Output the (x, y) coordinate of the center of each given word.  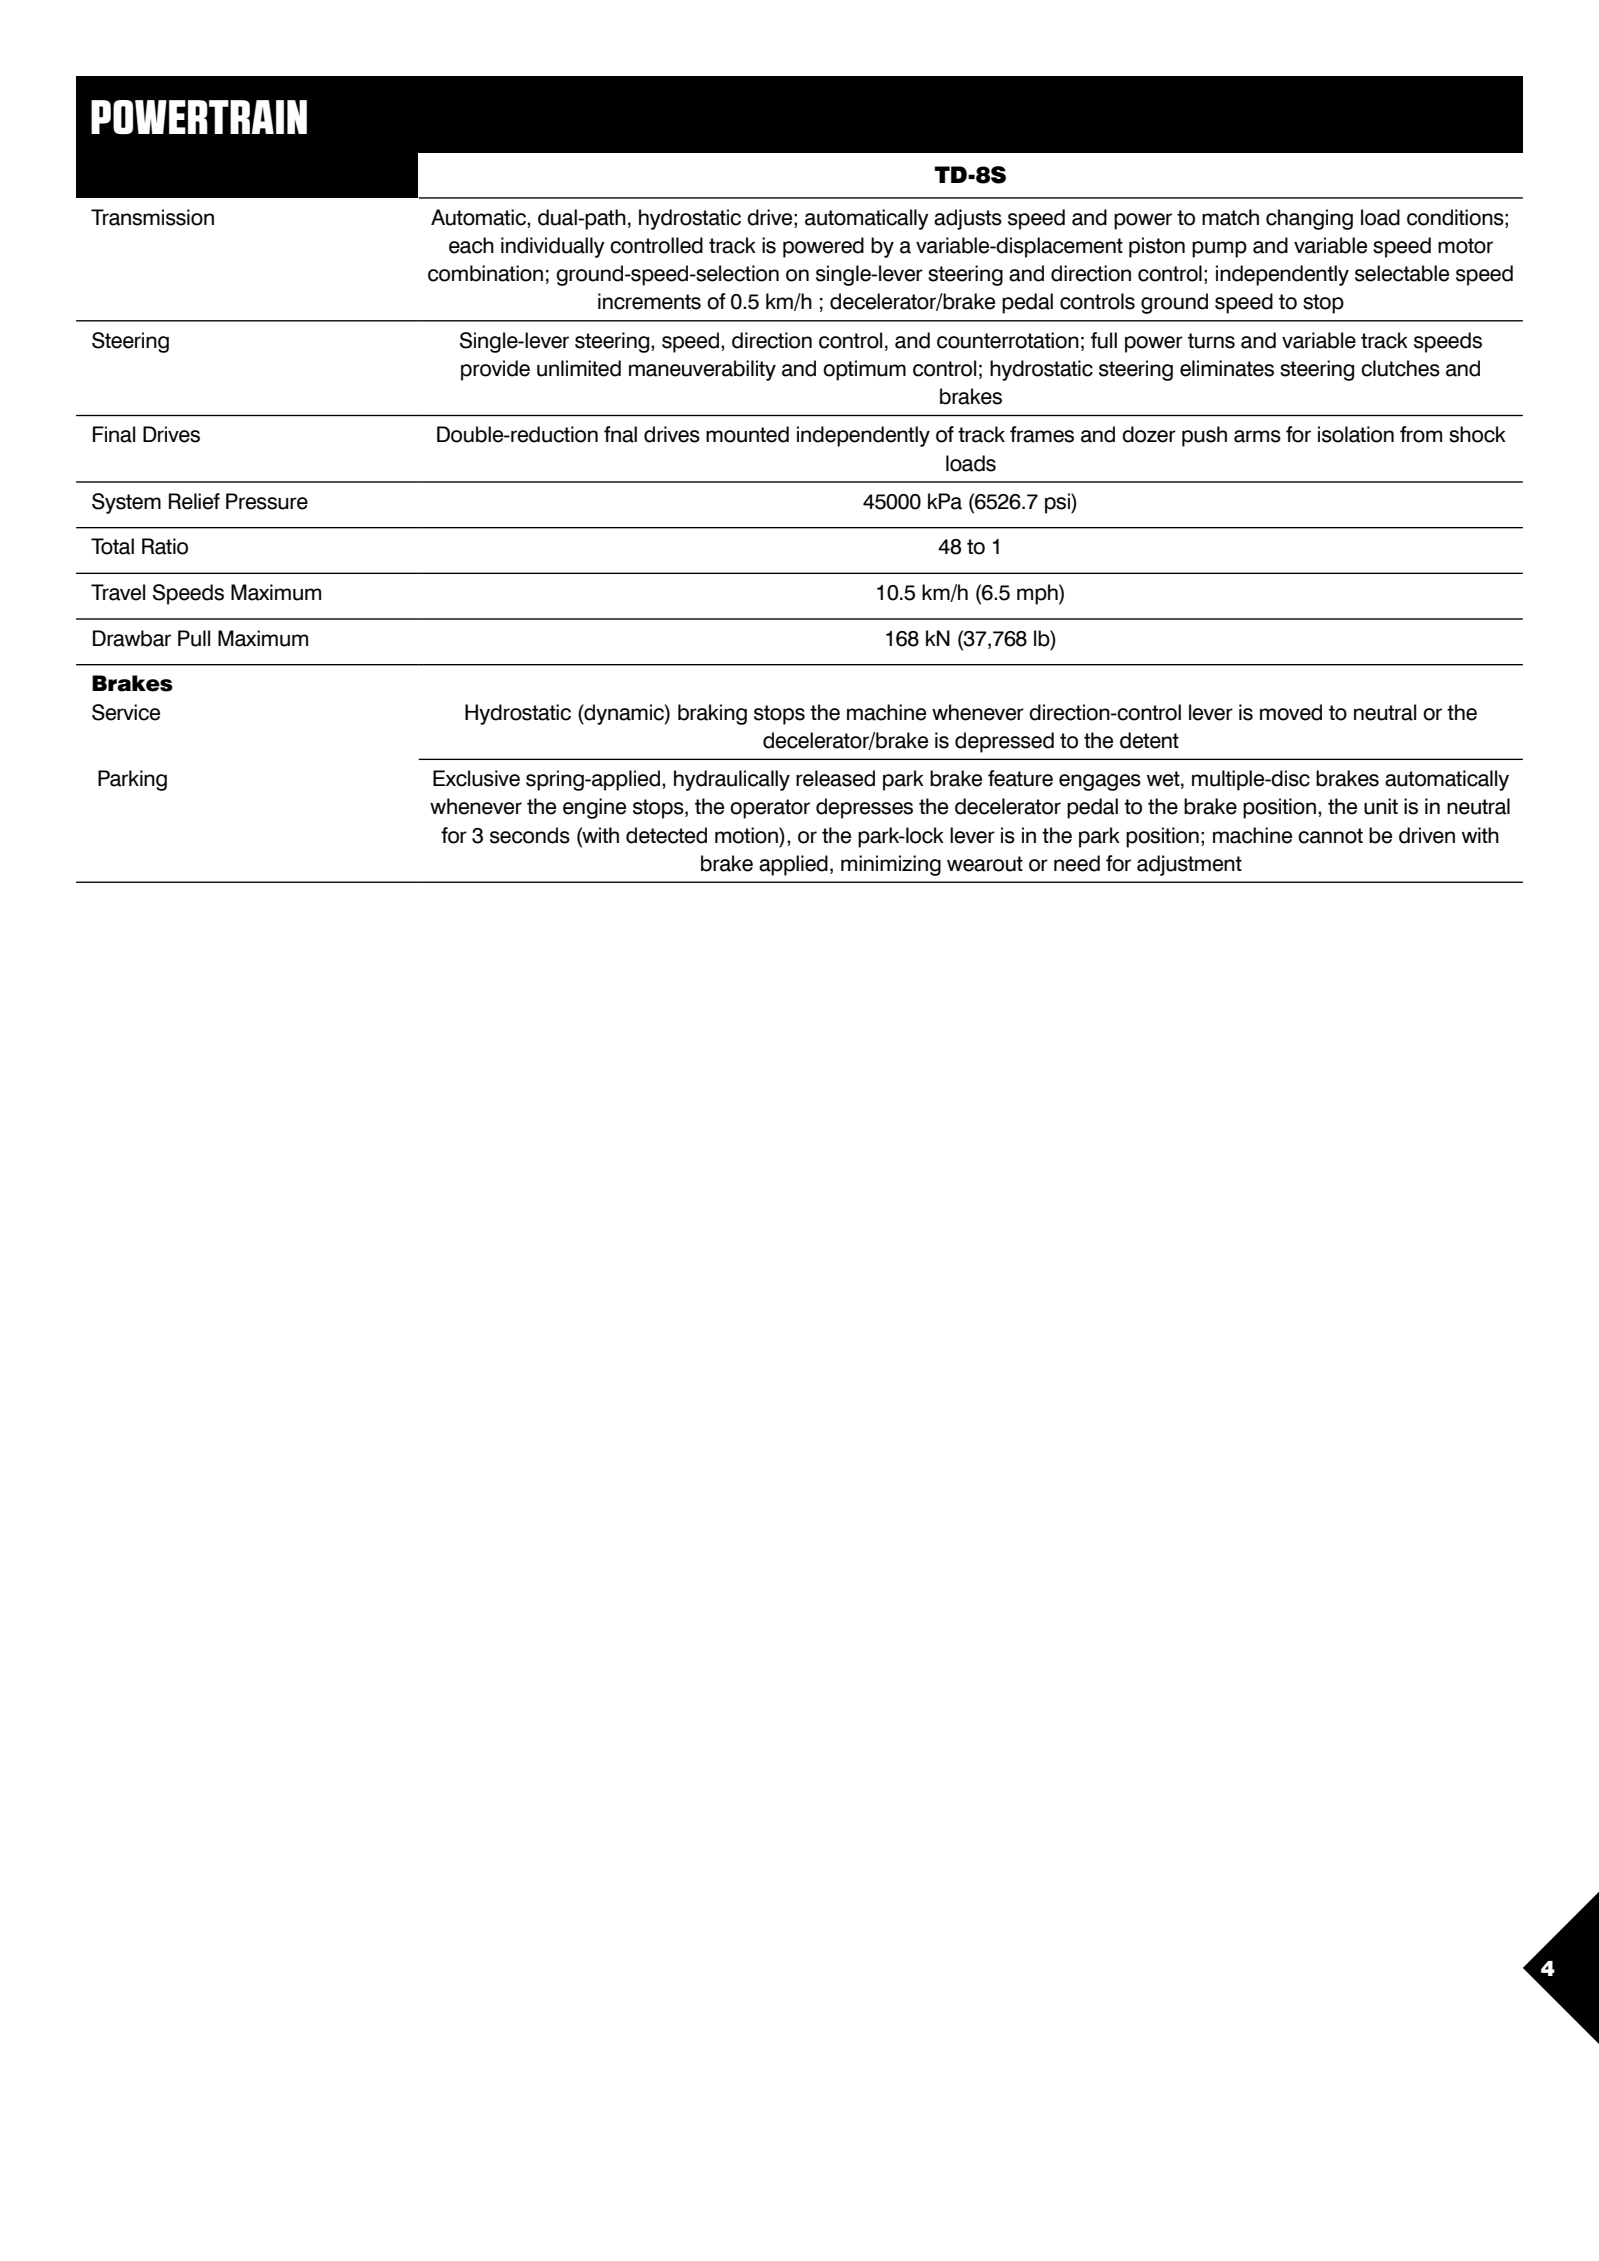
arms (1257, 436)
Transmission (152, 217)
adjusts (968, 219)
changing (1309, 219)
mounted (747, 434)
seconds (530, 835)
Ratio (165, 546)
